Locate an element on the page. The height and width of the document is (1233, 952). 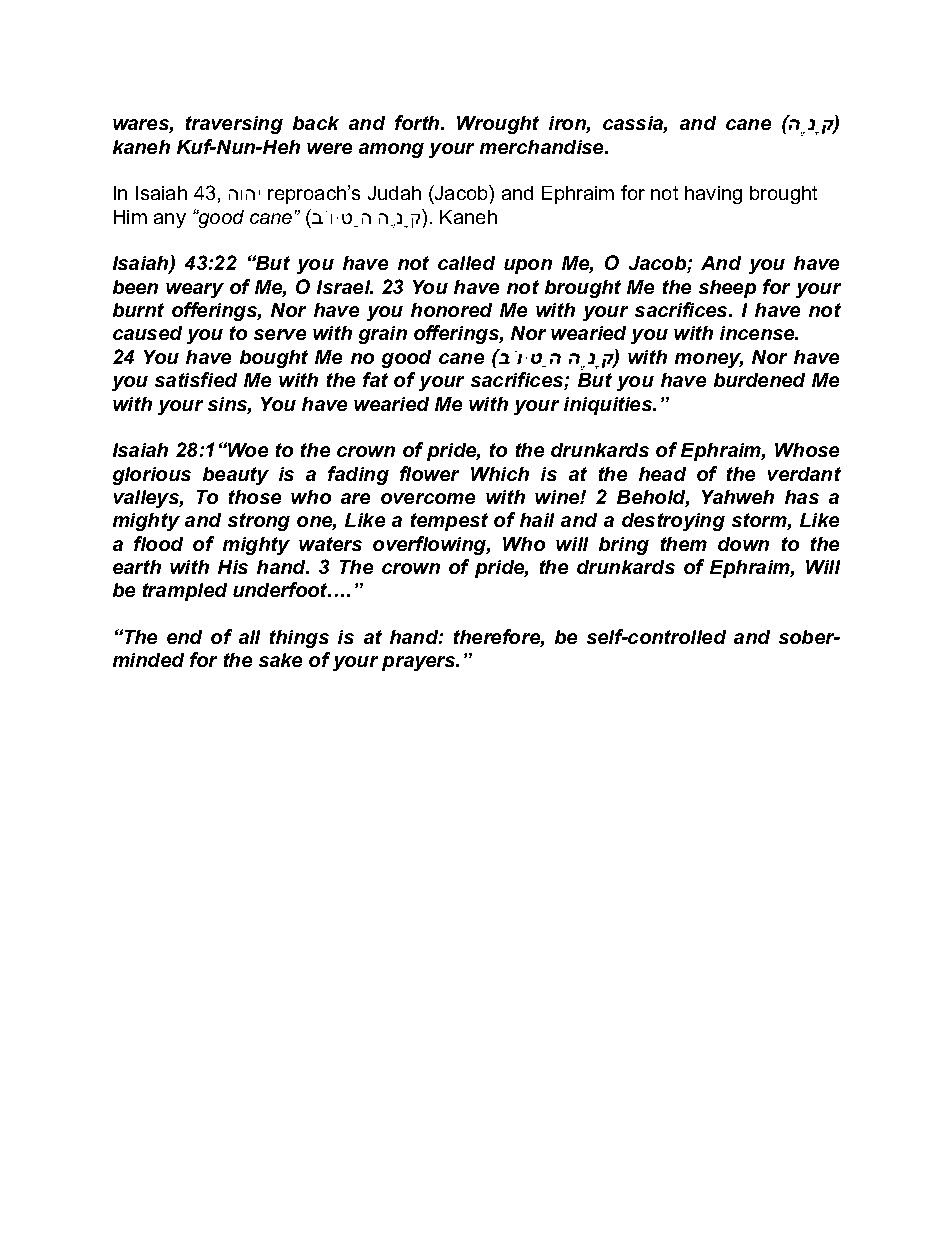
traversing is located at coordinates (234, 125).
